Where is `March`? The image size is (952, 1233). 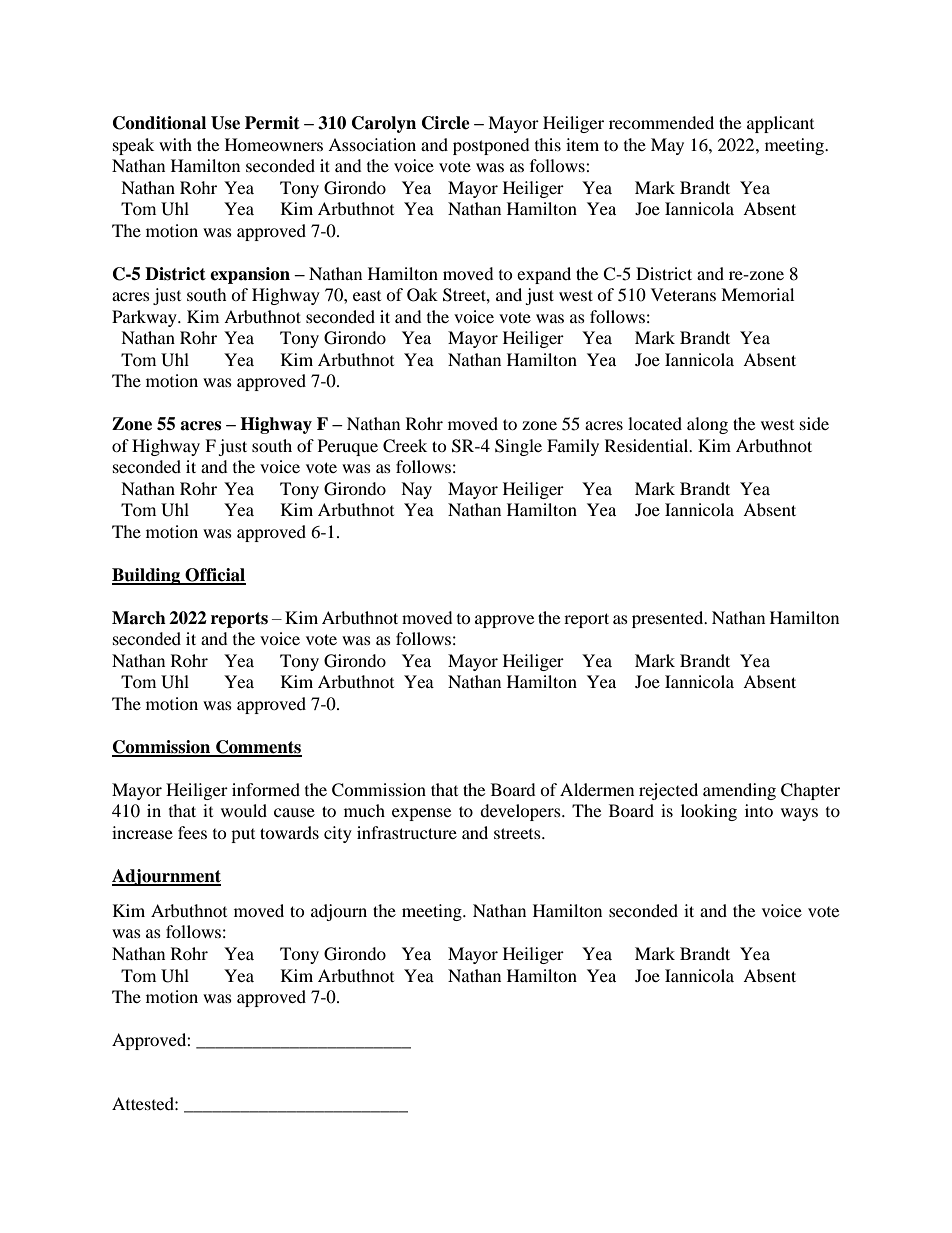 March is located at coordinates (139, 618).
